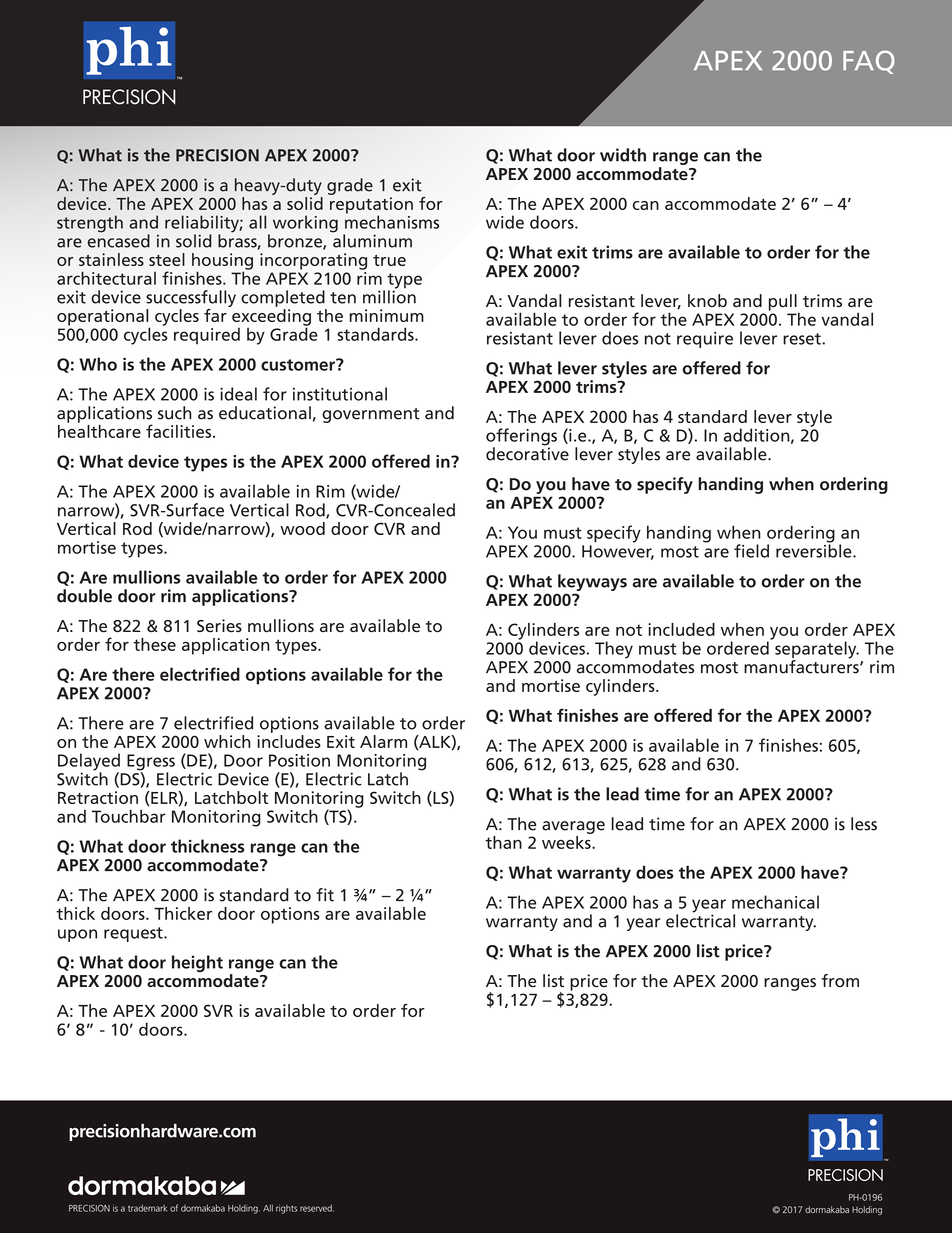  I want to click on request, so click(134, 934).
